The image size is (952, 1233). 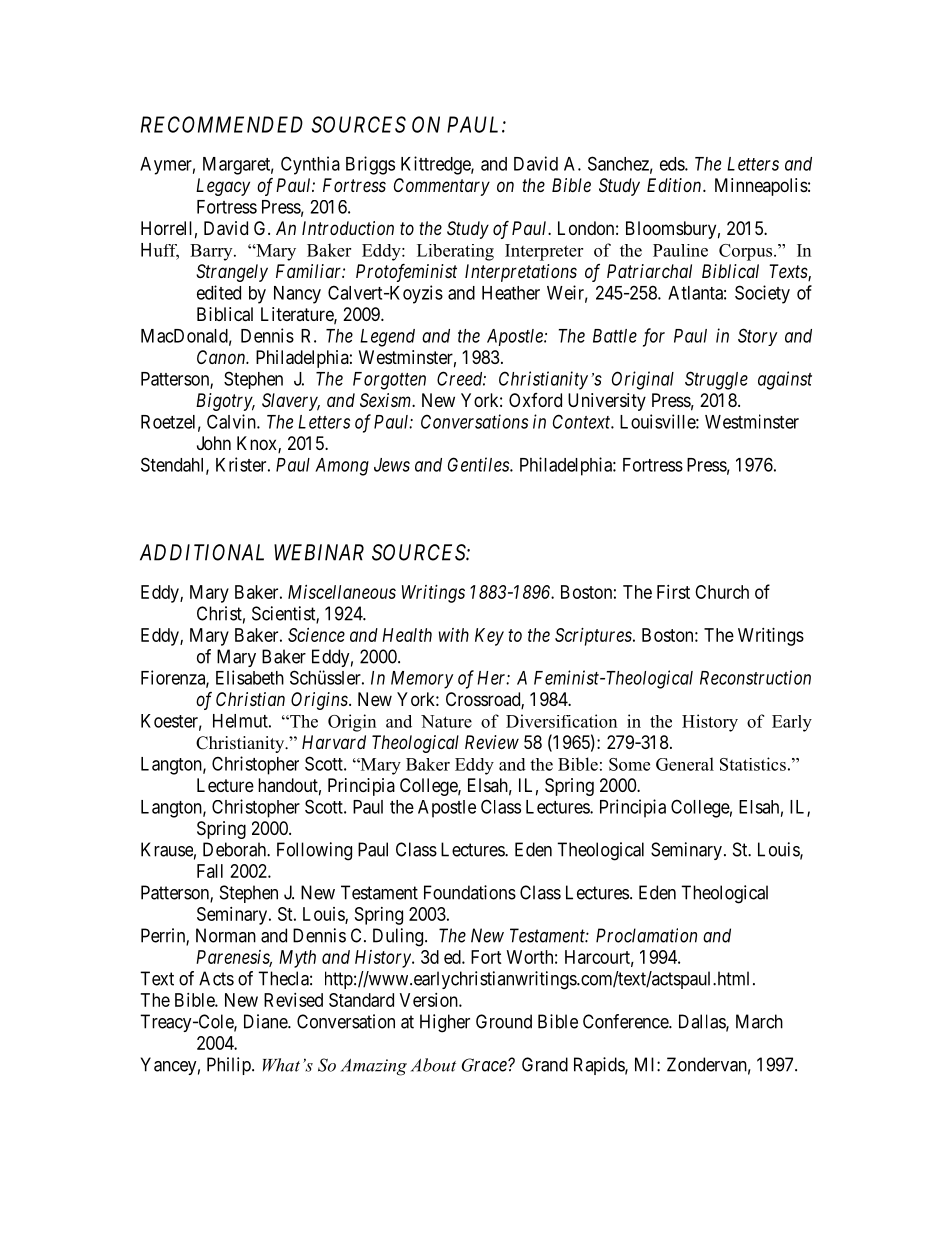 What do you see at coordinates (470, 892) in the screenshot?
I see `Foundations` at bounding box center [470, 892].
